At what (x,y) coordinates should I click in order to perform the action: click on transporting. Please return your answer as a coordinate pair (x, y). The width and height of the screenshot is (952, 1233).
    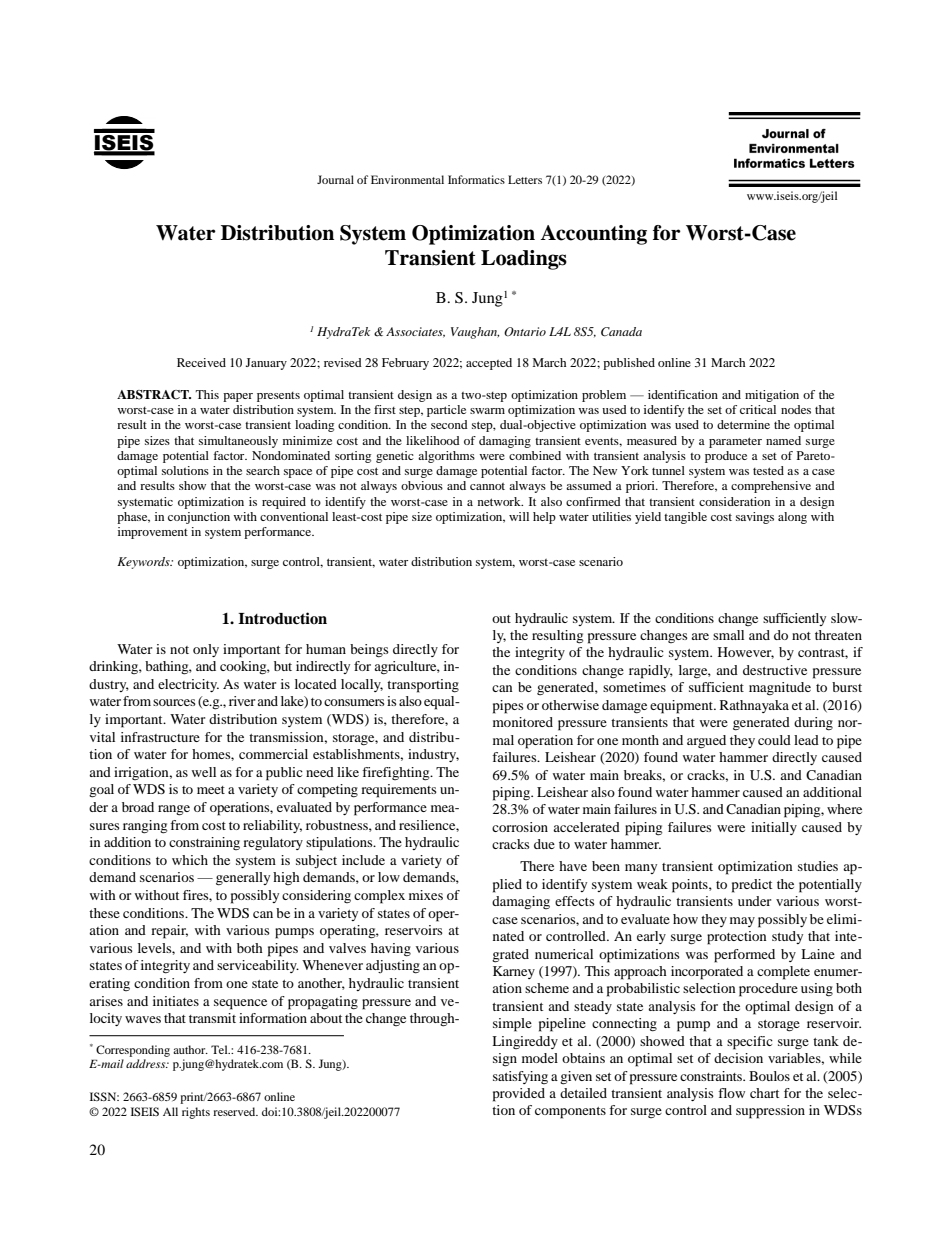
    Looking at the image, I should click on (423, 686).
